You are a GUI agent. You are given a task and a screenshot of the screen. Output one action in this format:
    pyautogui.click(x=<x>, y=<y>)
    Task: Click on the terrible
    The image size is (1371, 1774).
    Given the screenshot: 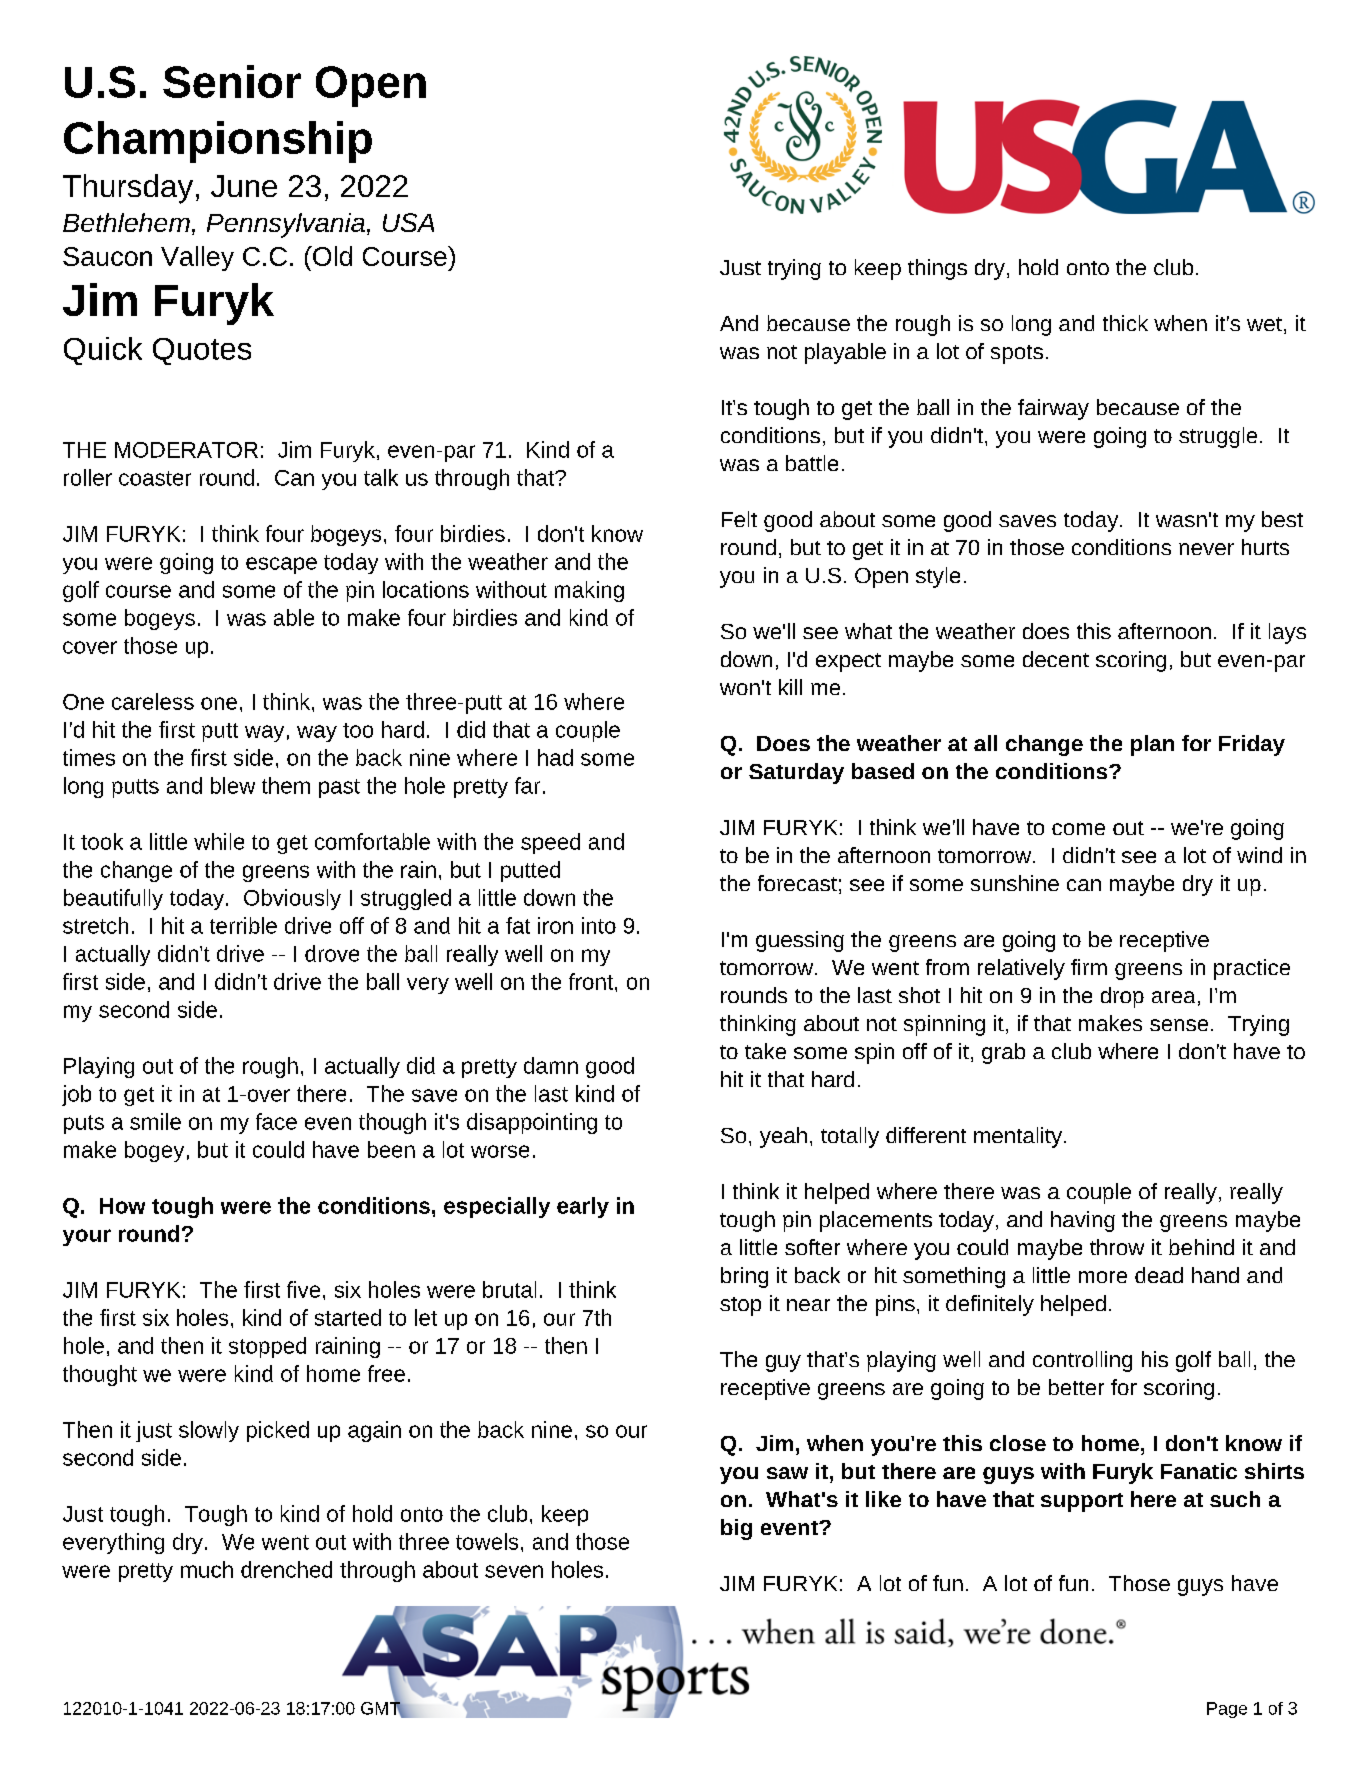 What is the action you would take?
    pyautogui.click(x=243, y=925)
